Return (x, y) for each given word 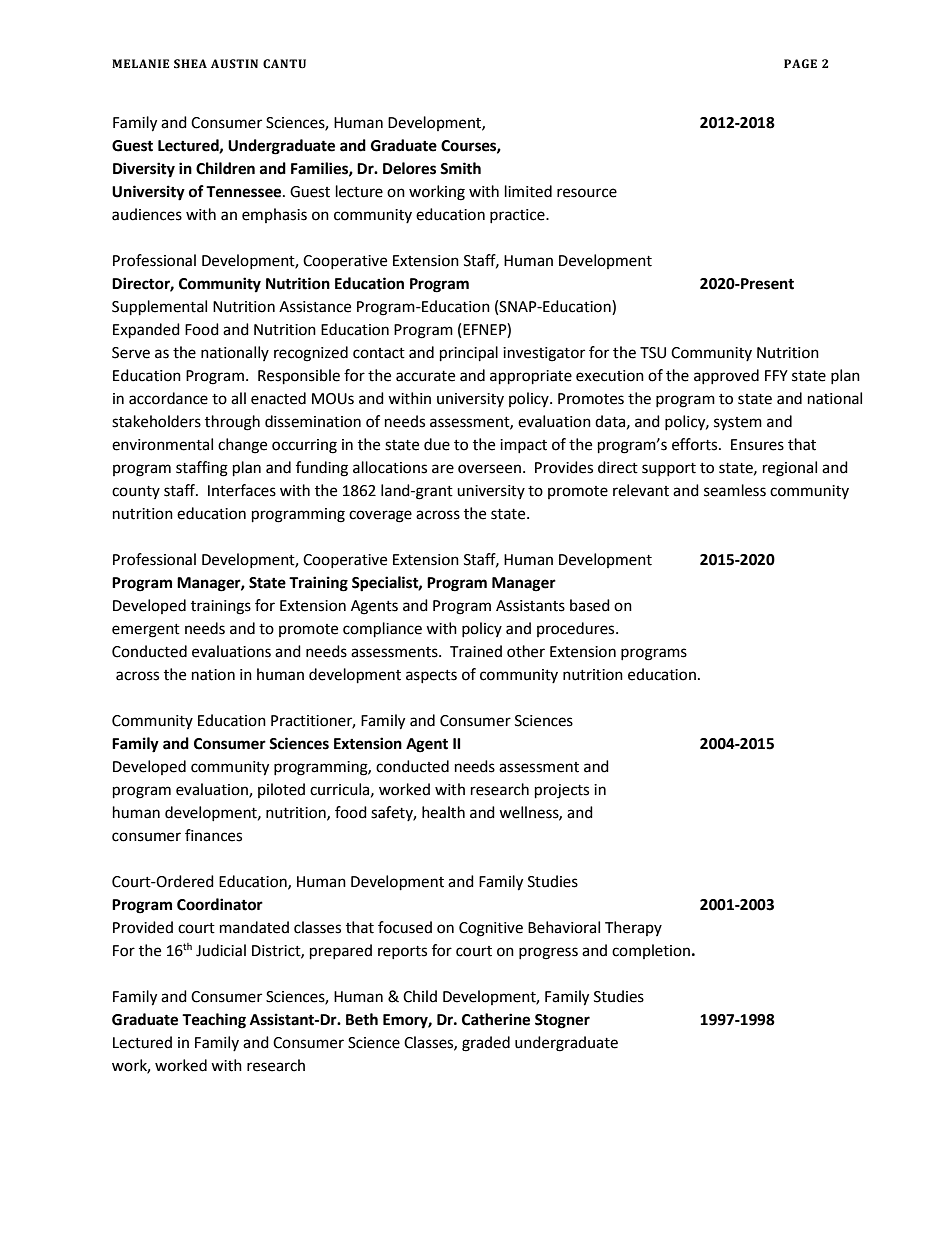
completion (651, 951)
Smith (460, 168)
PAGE (800, 64)
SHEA (190, 64)
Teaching (214, 1021)
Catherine (496, 1019)
